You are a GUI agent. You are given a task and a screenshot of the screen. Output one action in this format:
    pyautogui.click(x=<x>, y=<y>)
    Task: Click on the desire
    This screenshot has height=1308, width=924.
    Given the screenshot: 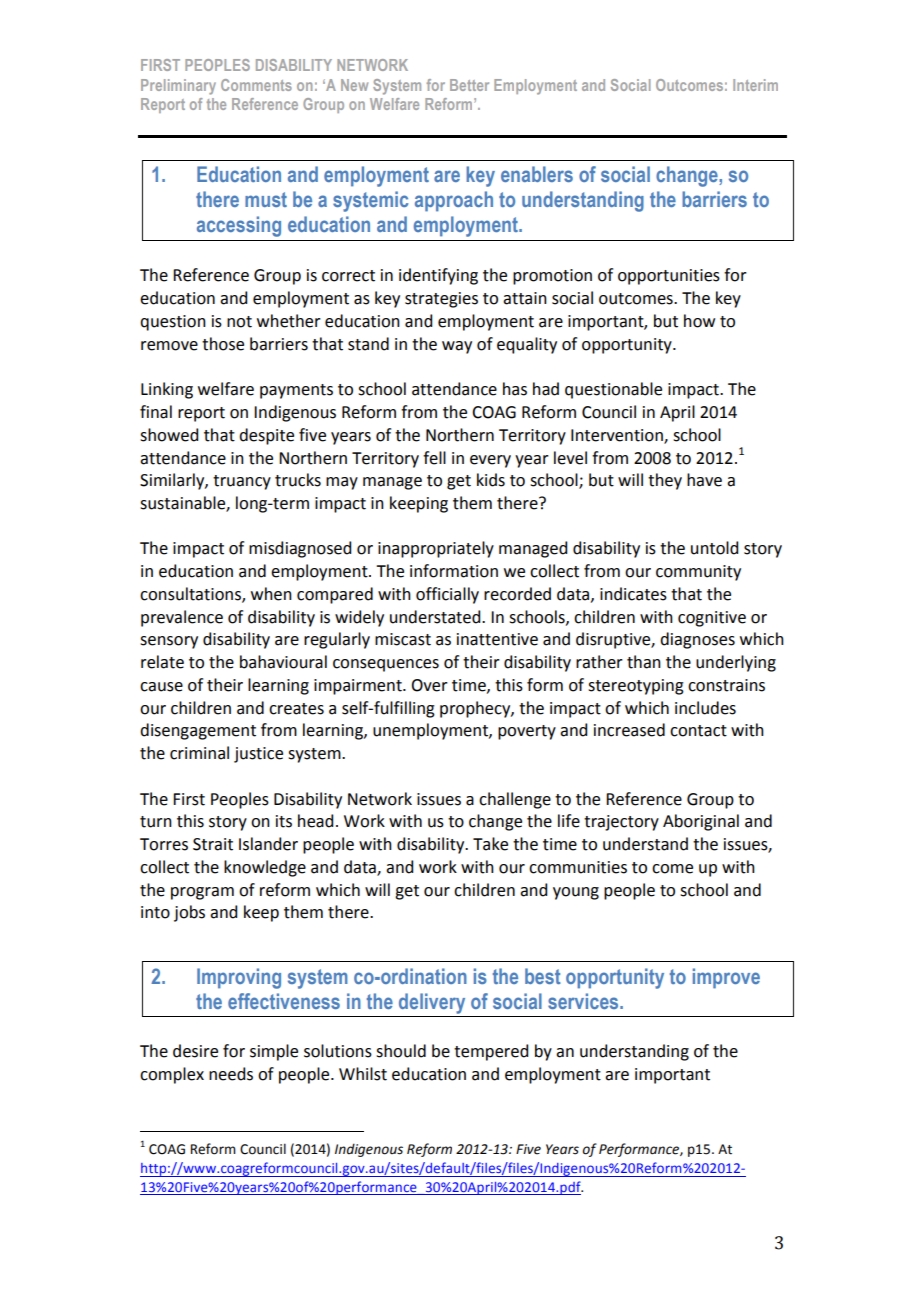 What is the action you would take?
    pyautogui.click(x=195, y=1051)
